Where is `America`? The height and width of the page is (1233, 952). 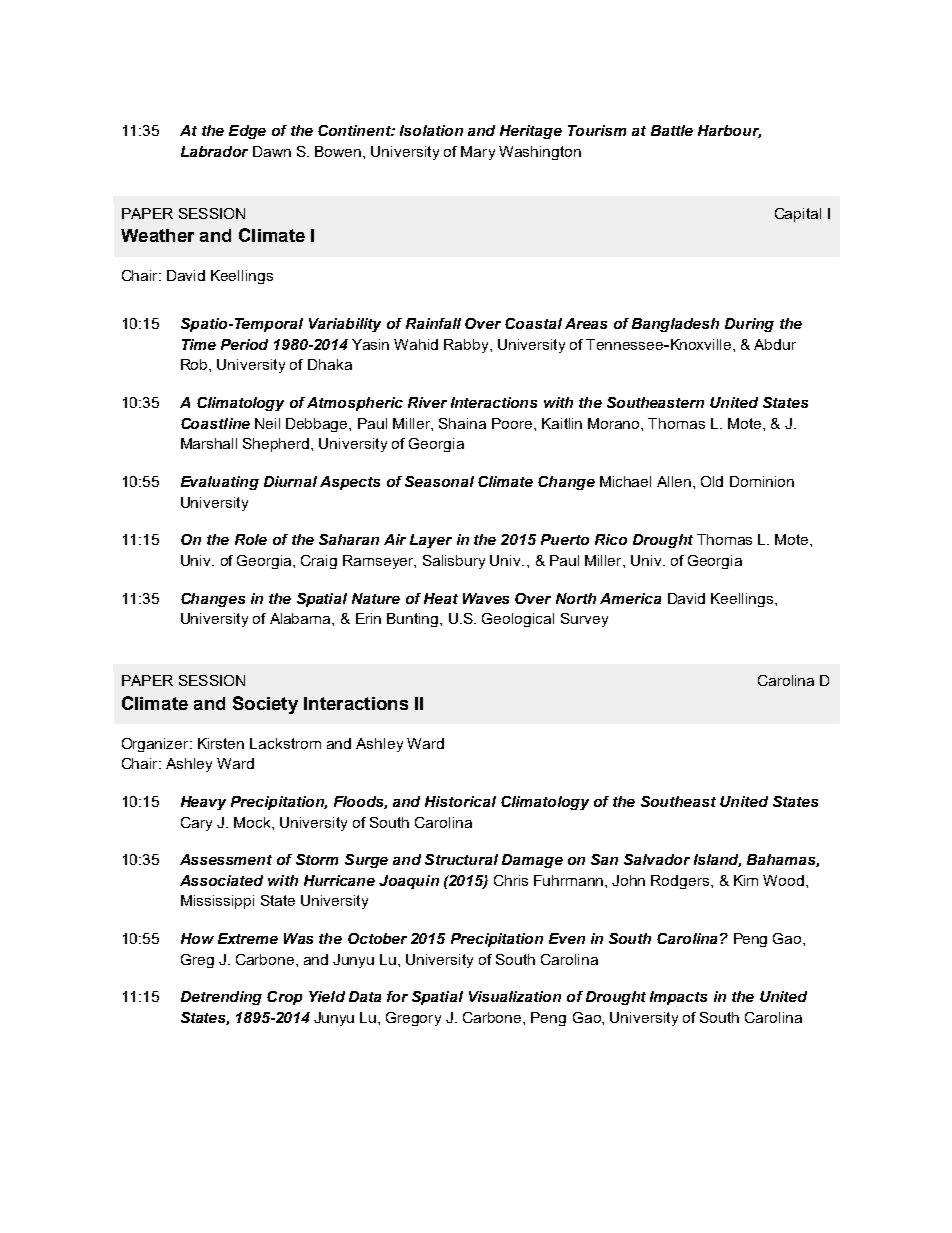 America is located at coordinates (630, 598).
